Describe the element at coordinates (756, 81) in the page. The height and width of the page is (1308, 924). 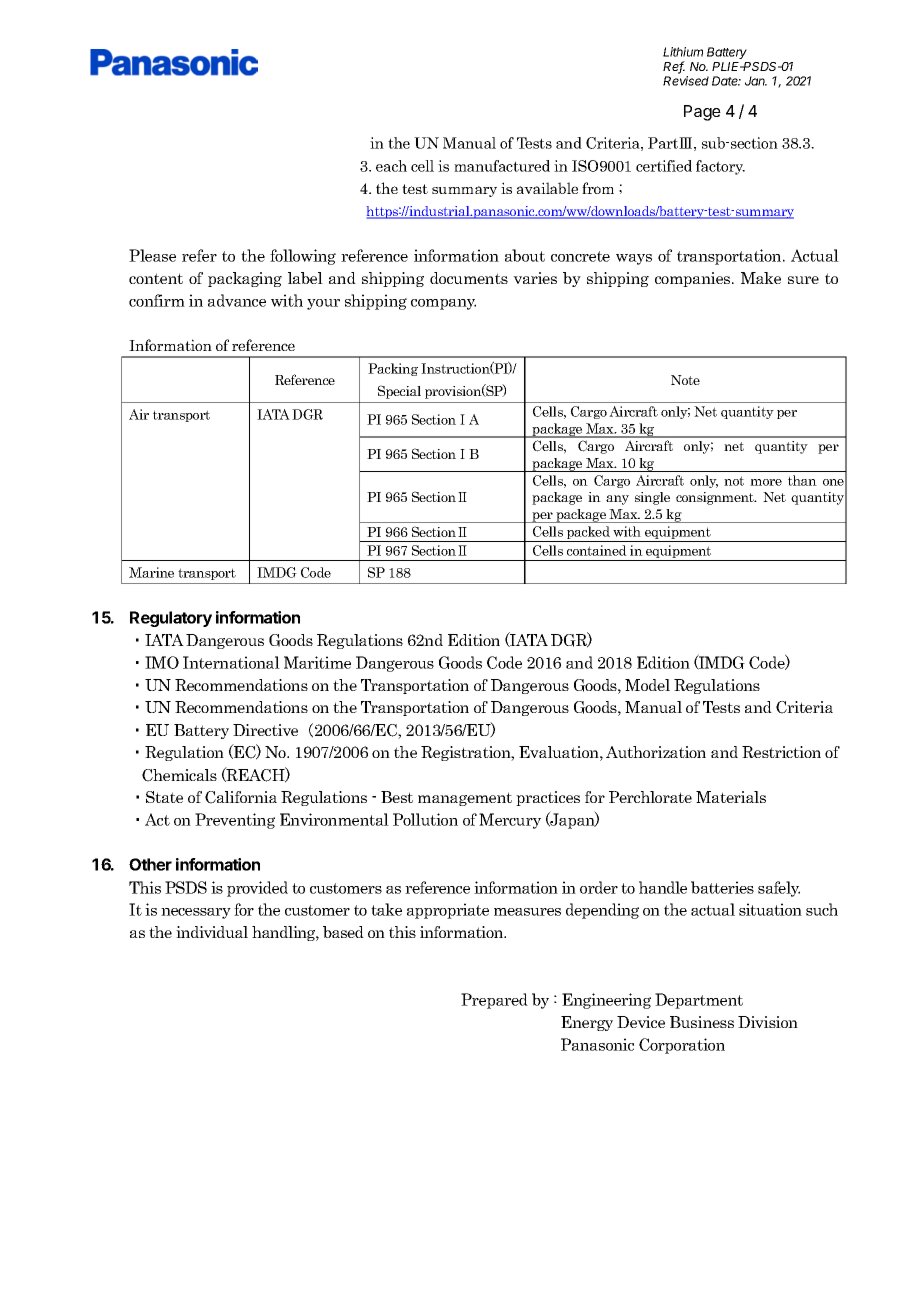
I see `Jan` at that location.
